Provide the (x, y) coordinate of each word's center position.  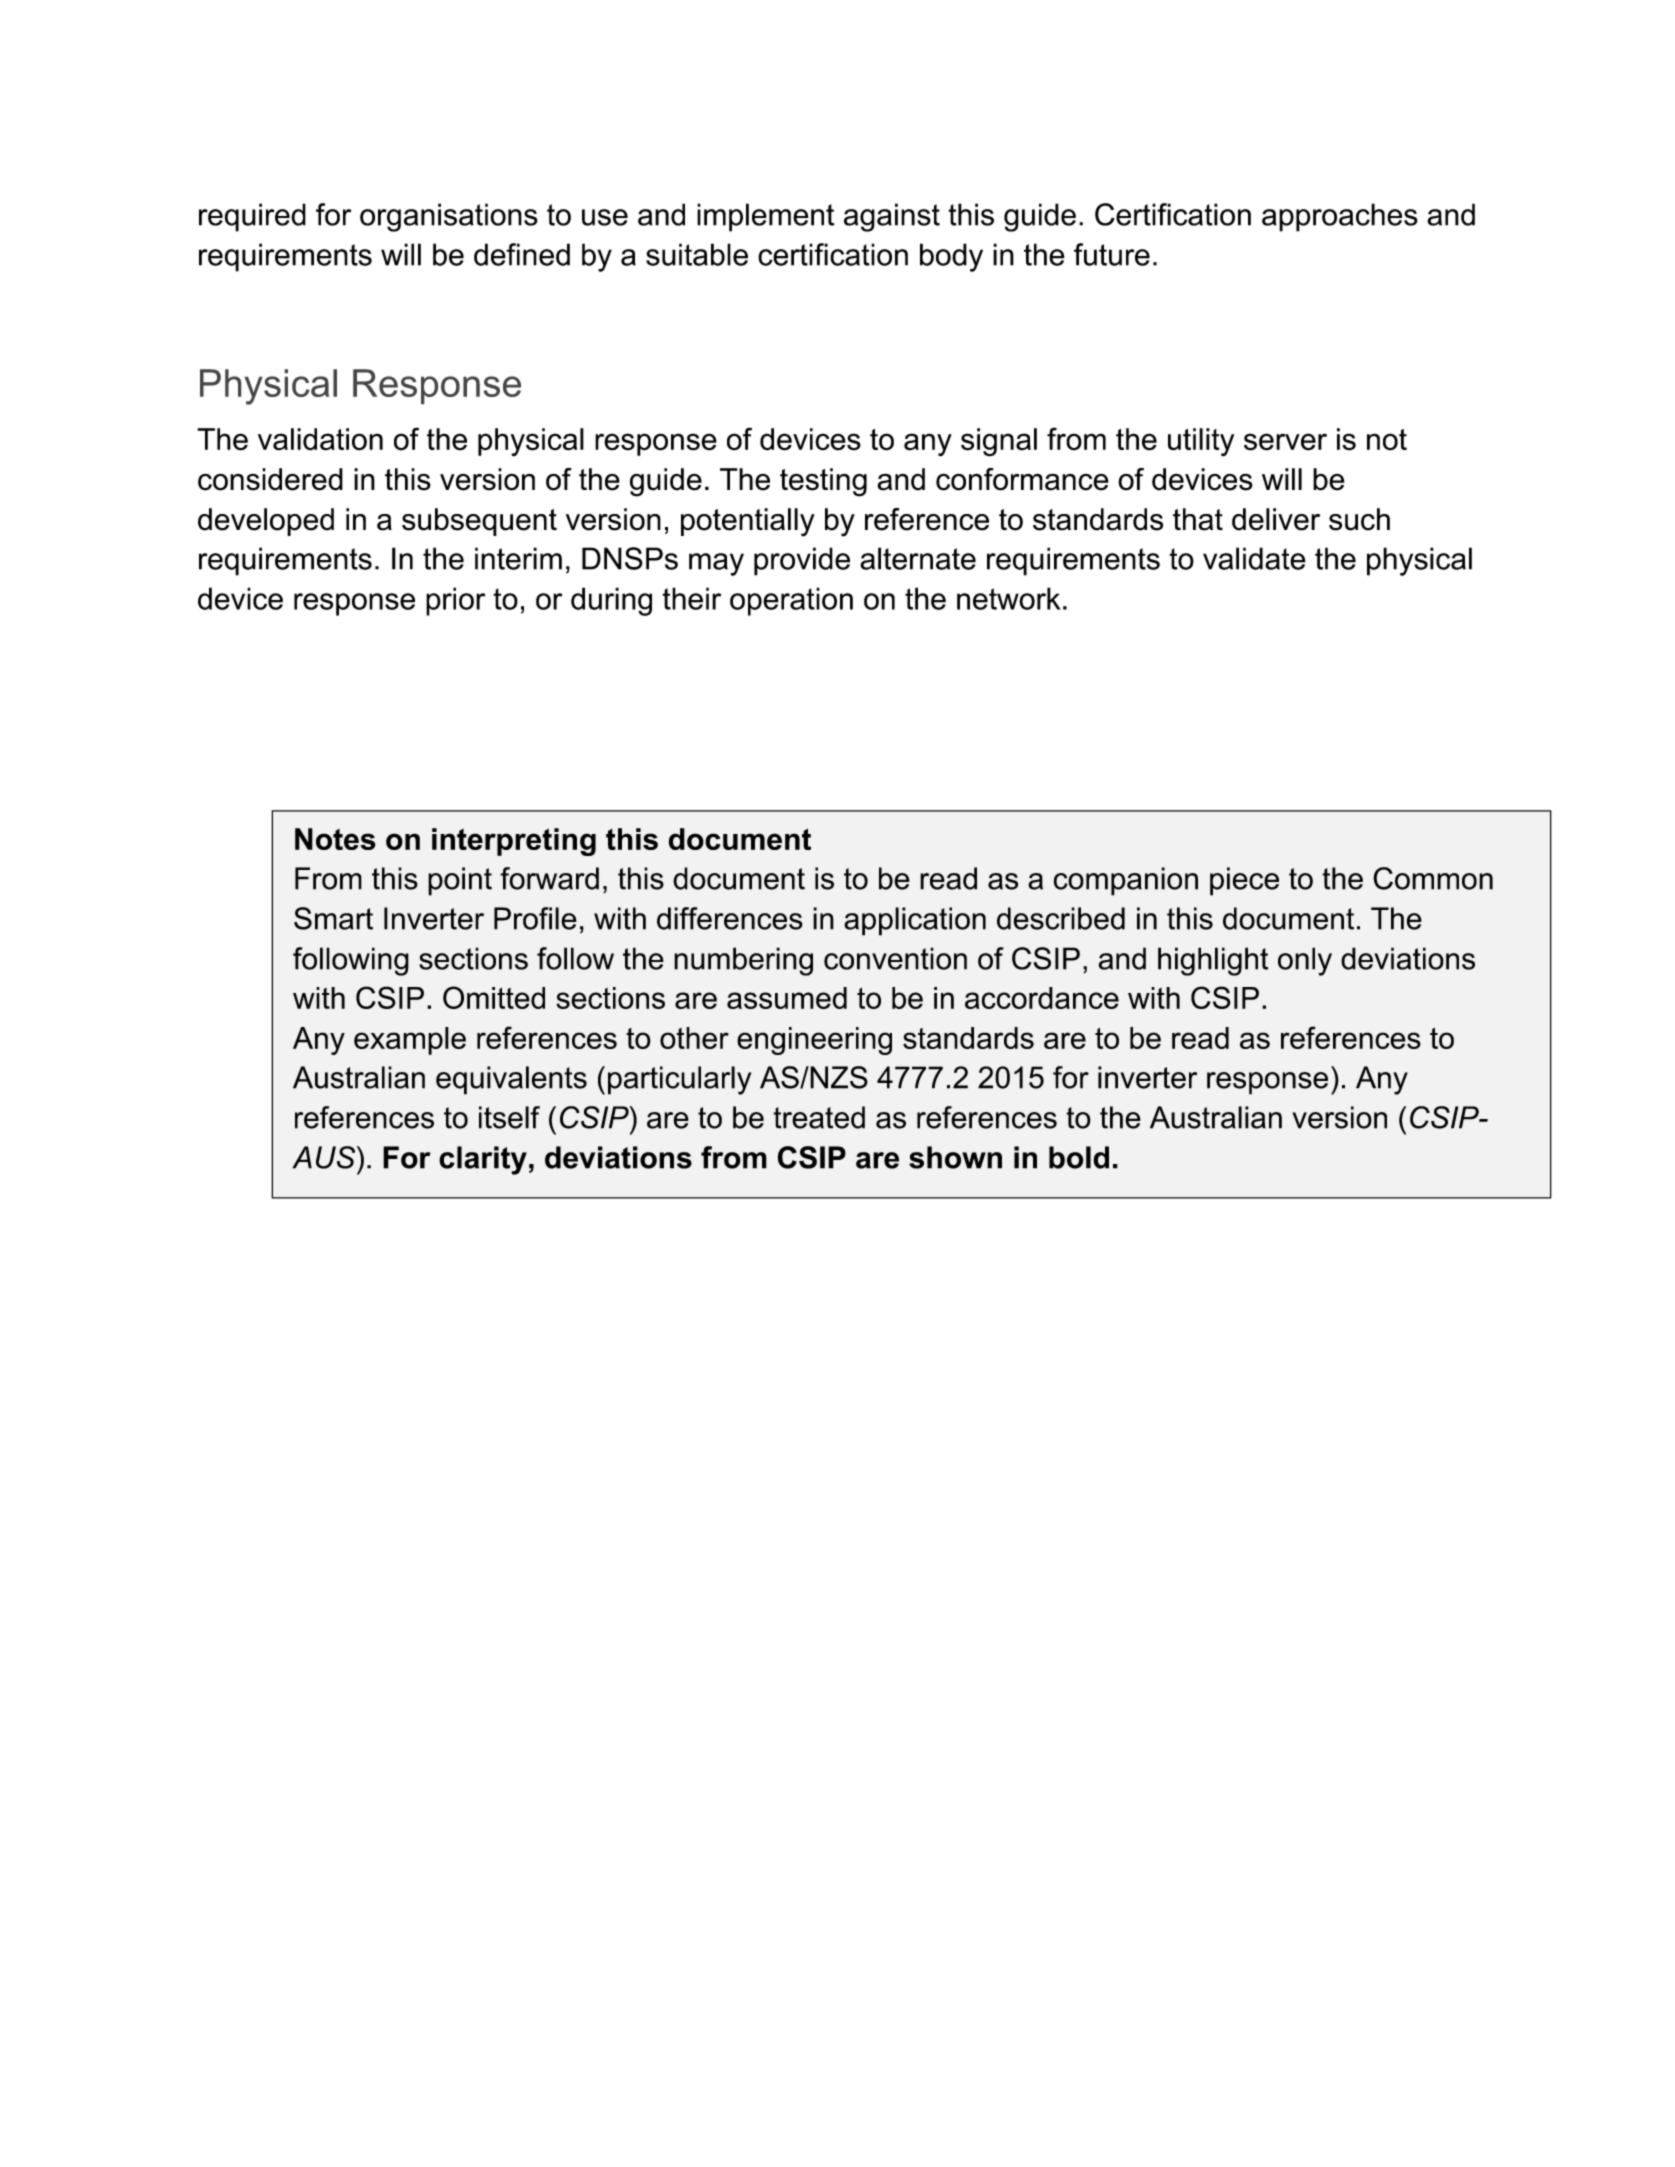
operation (791, 601)
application (915, 921)
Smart (333, 918)
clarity (483, 1160)
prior (455, 601)
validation (320, 439)
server (1285, 442)
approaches (1340, 217)
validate (1254, 558)
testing (823, 482)
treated (819, 1117)
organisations (449, 217)
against (892, 217)
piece (1244, 881)
